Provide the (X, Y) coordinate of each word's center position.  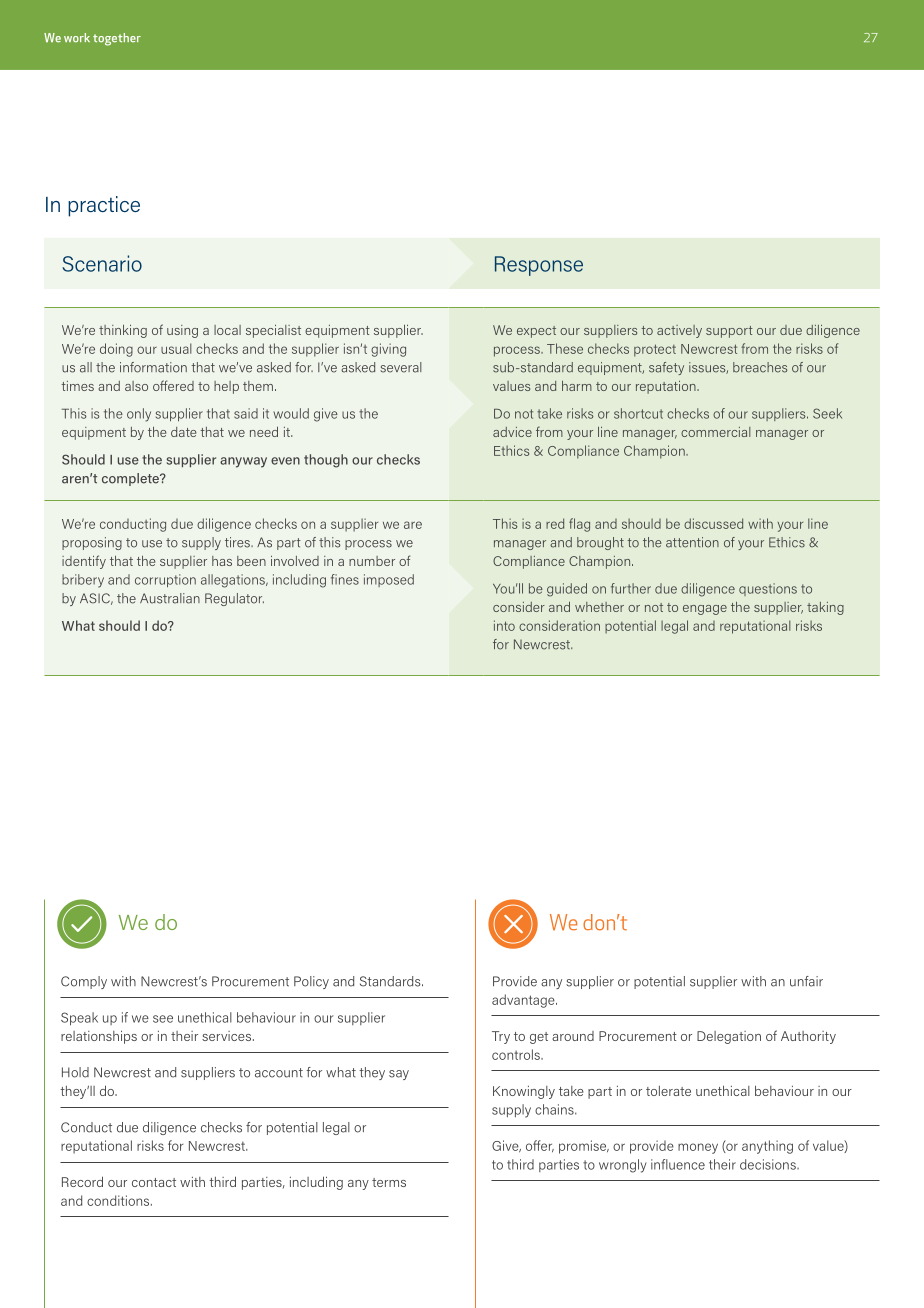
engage (705, 610)
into (504, 625)
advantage (524, 1001)
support (729, 332)
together (117, 39)
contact (154, 1182)
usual (176, 348)
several (401, 367)
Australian (170, 598)
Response (539, 266)
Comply (84, 982)
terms (389, 1182)
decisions (769, 1164)
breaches (760, 367)
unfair (806, 981)
